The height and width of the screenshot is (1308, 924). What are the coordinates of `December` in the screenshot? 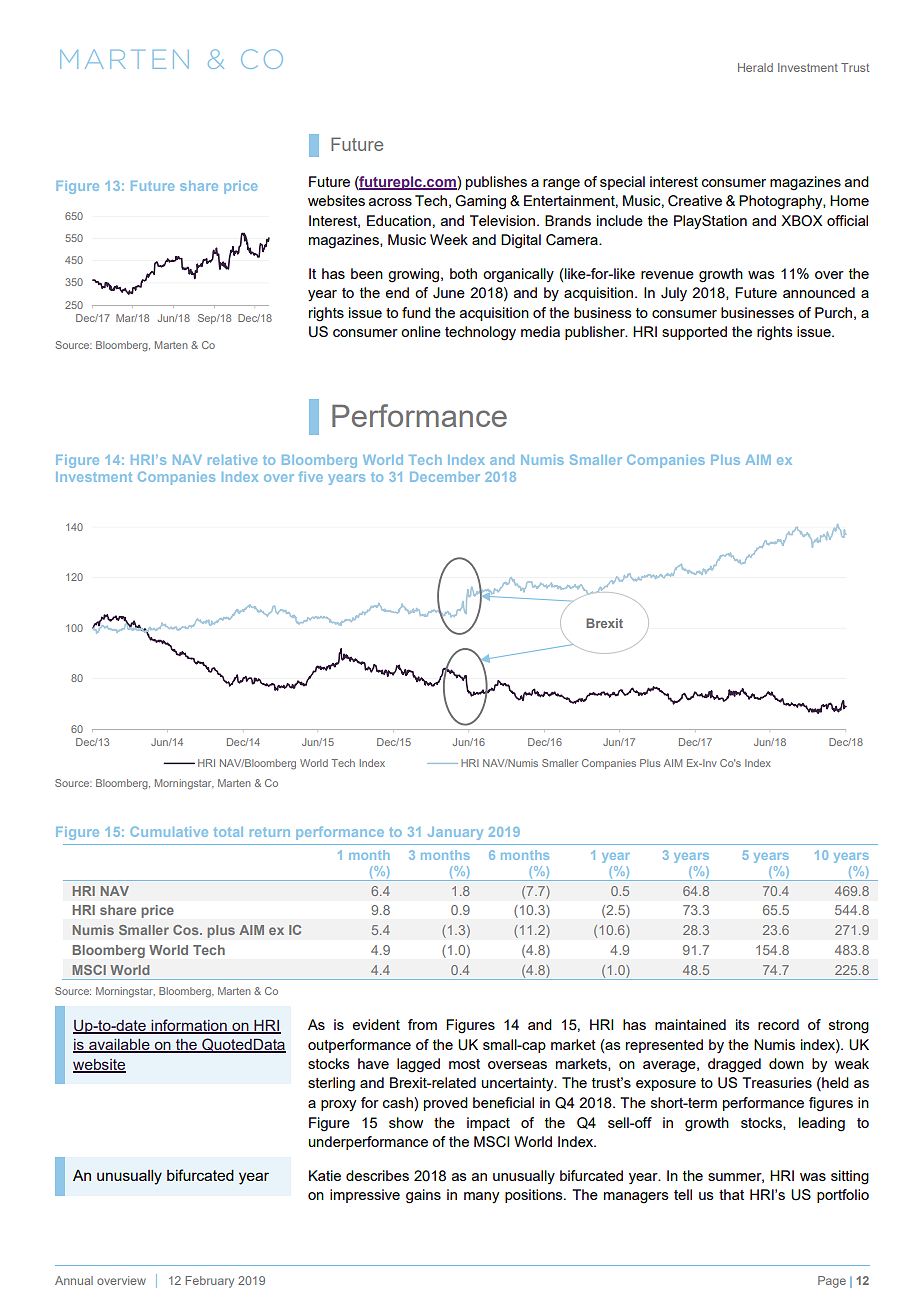 It's located at (445, 477).
